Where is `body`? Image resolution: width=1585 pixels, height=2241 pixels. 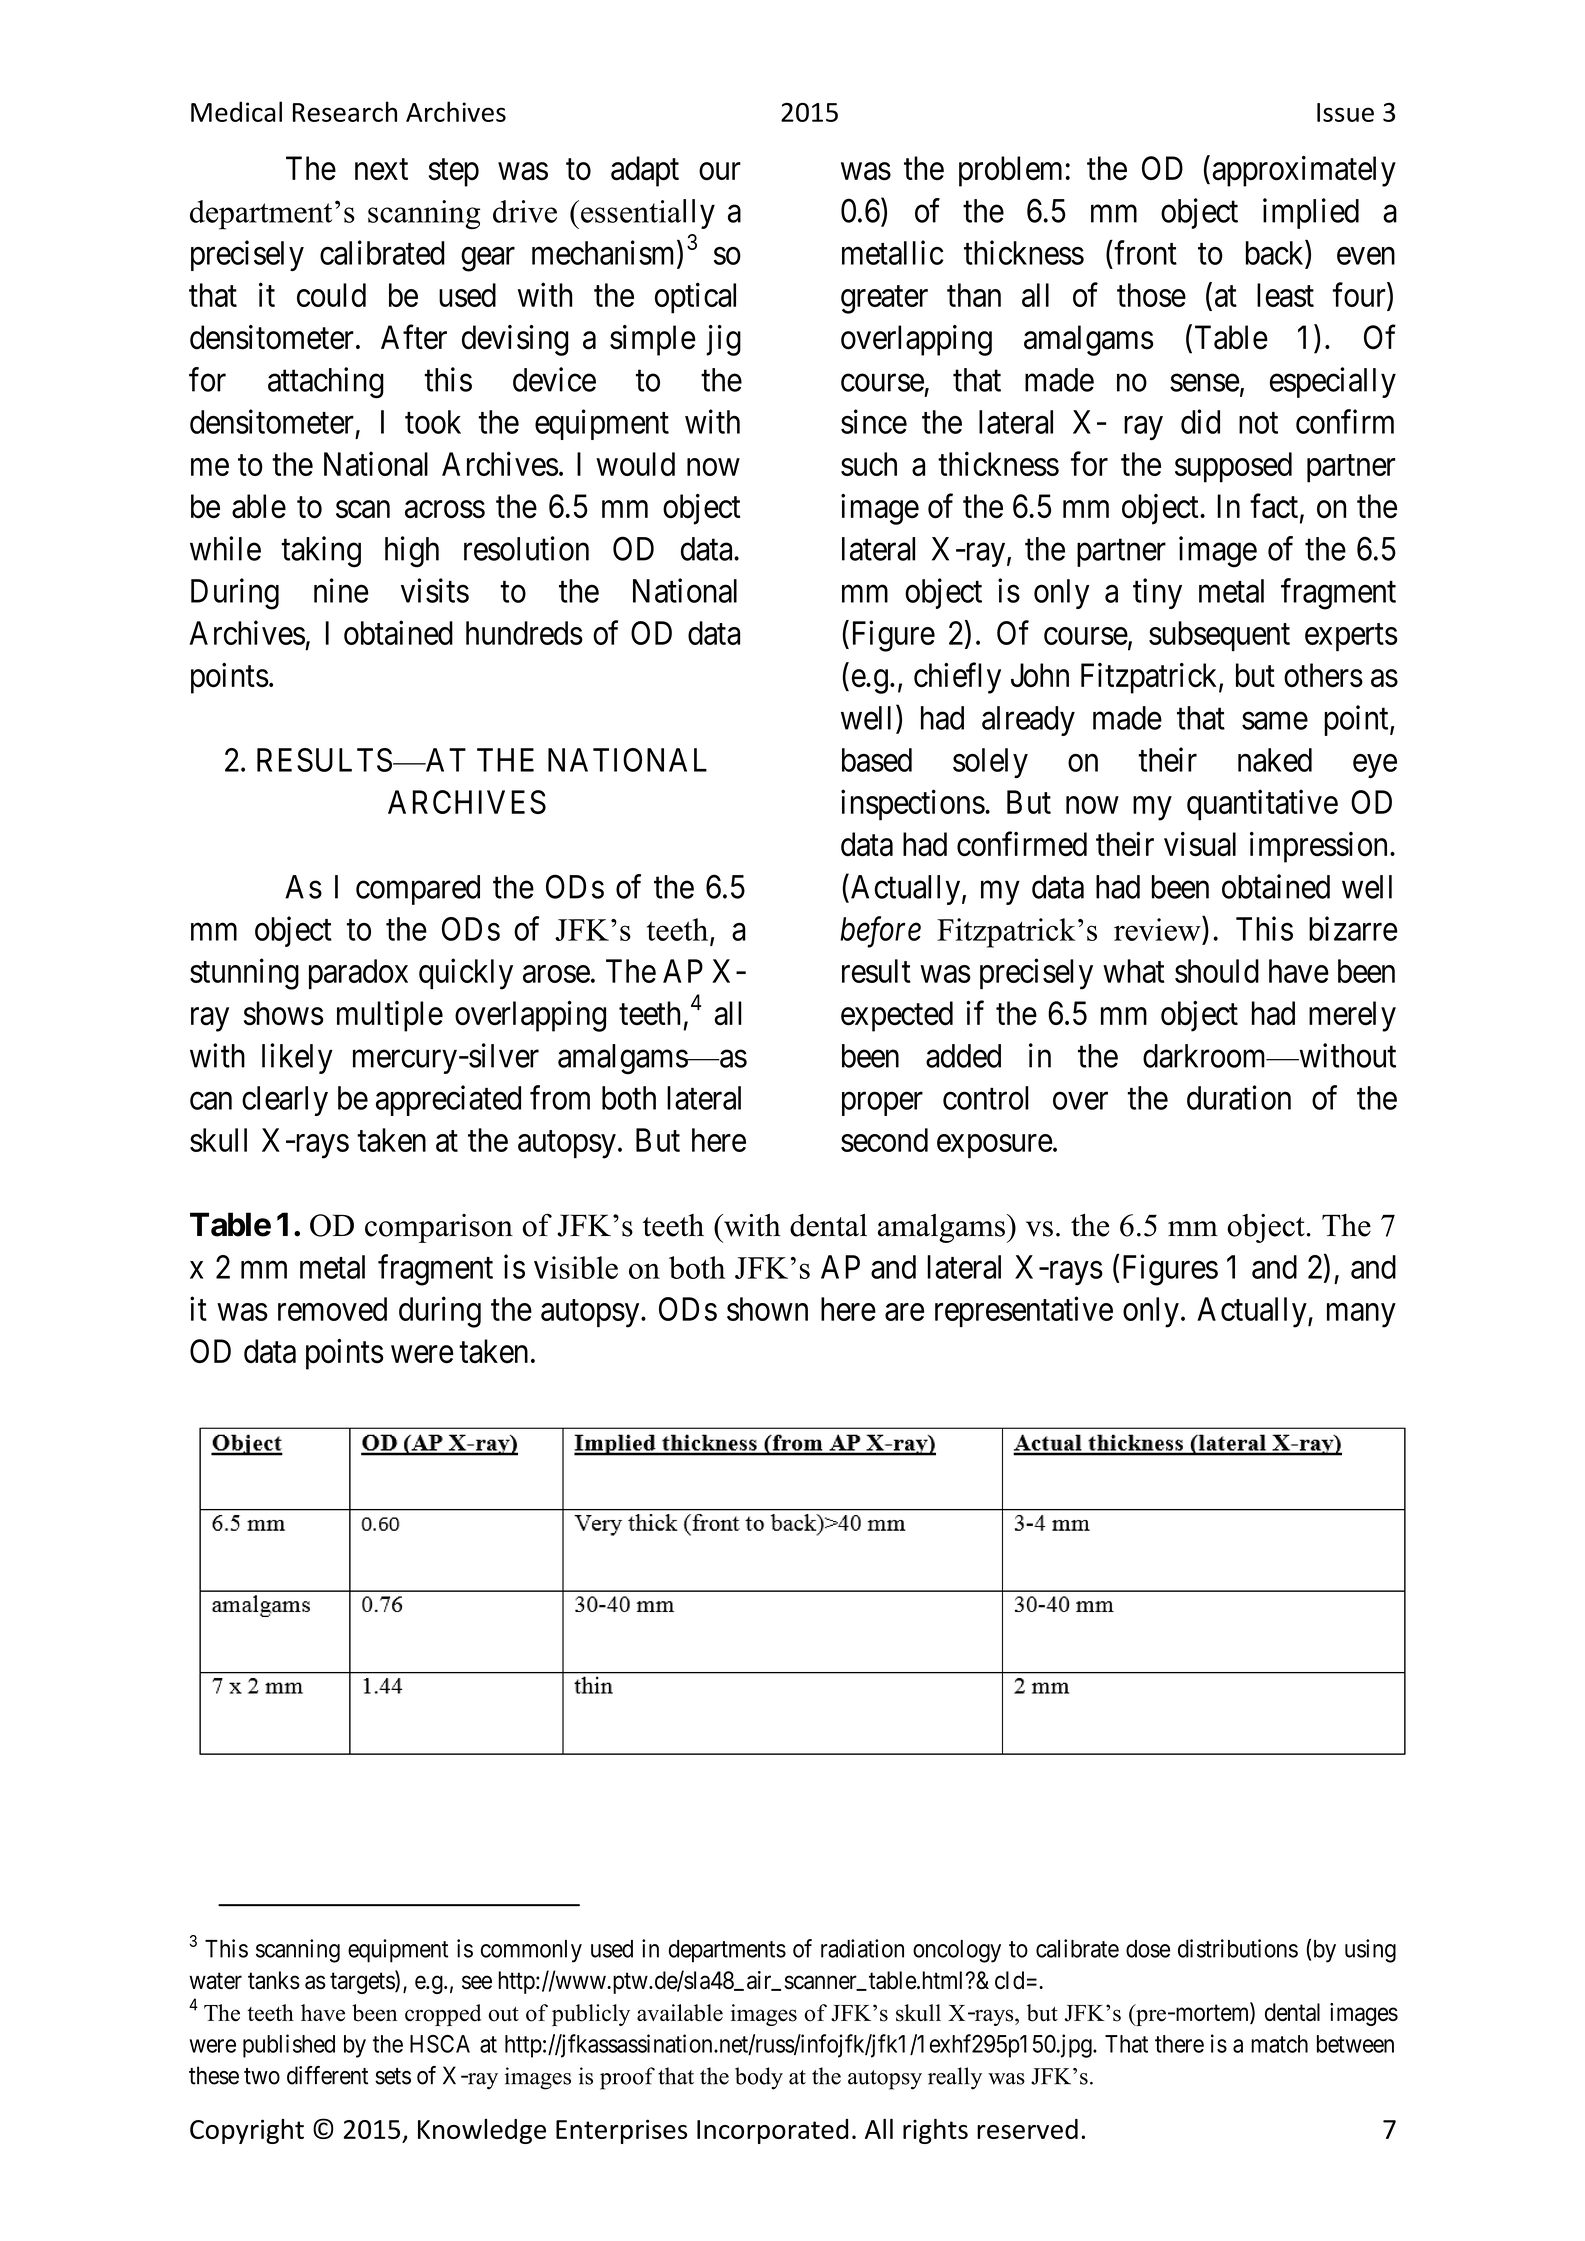
body is located at coordinates (759, 2078).
